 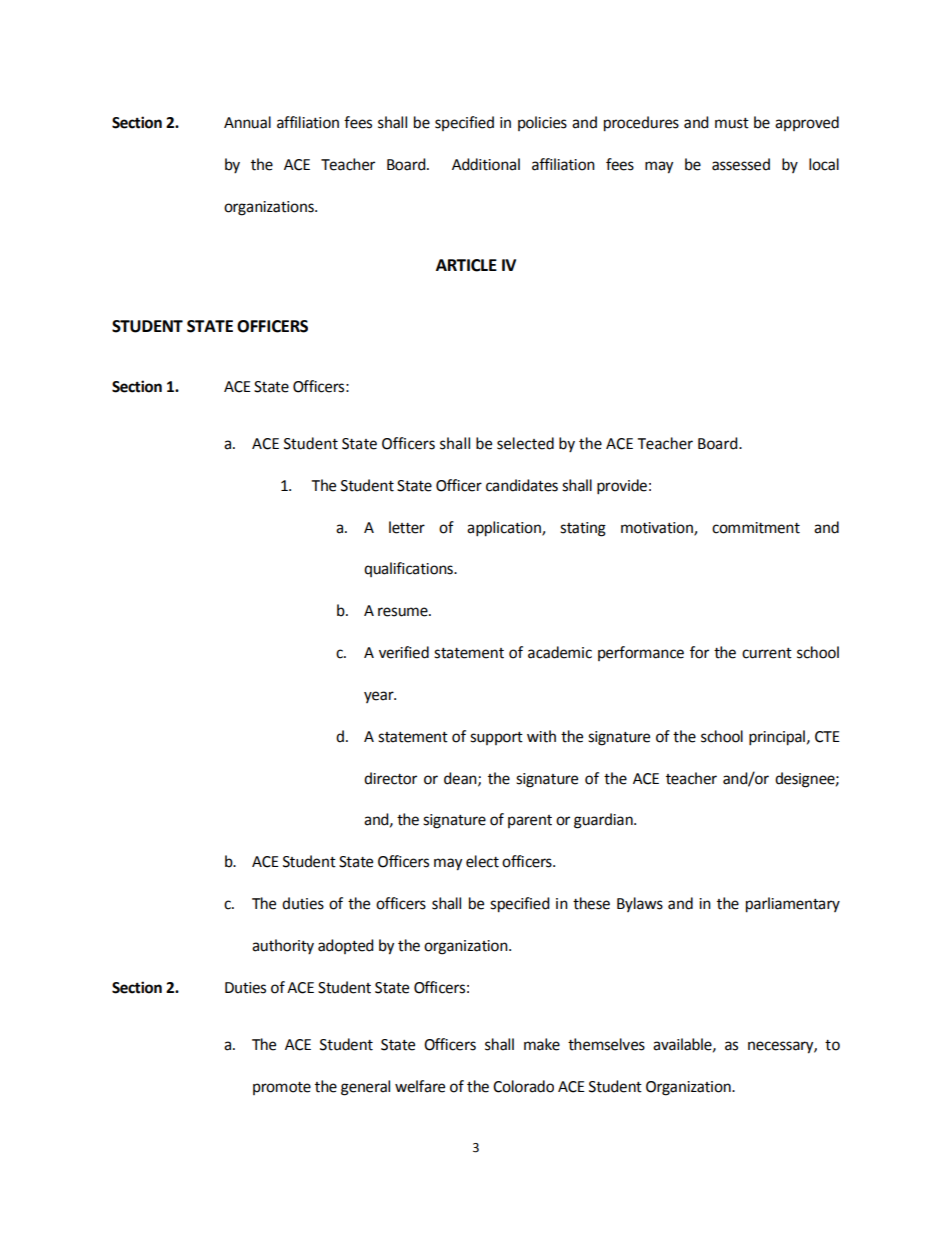 I want to click on academic, so click(x=560, y=652).
